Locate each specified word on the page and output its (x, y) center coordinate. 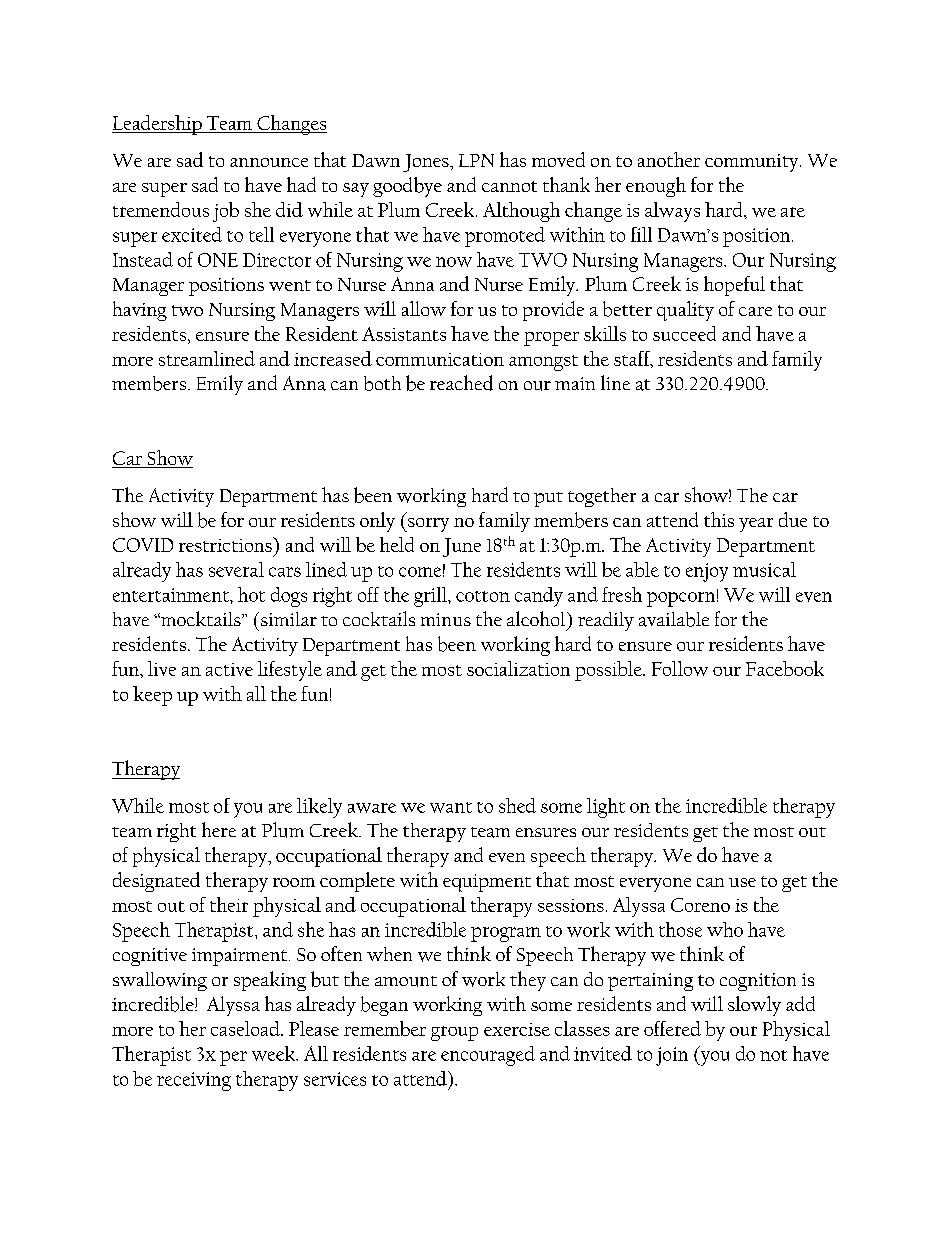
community (753, 163)
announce (269, 162)
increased (333, 358)
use (742, 882)
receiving (194, 1081)
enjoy (707, 572)
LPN (476, 160)
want (451, 807)
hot (251, 594)
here (219, 829)
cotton (483, 596)
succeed (684, 333)
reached (461, 383)
